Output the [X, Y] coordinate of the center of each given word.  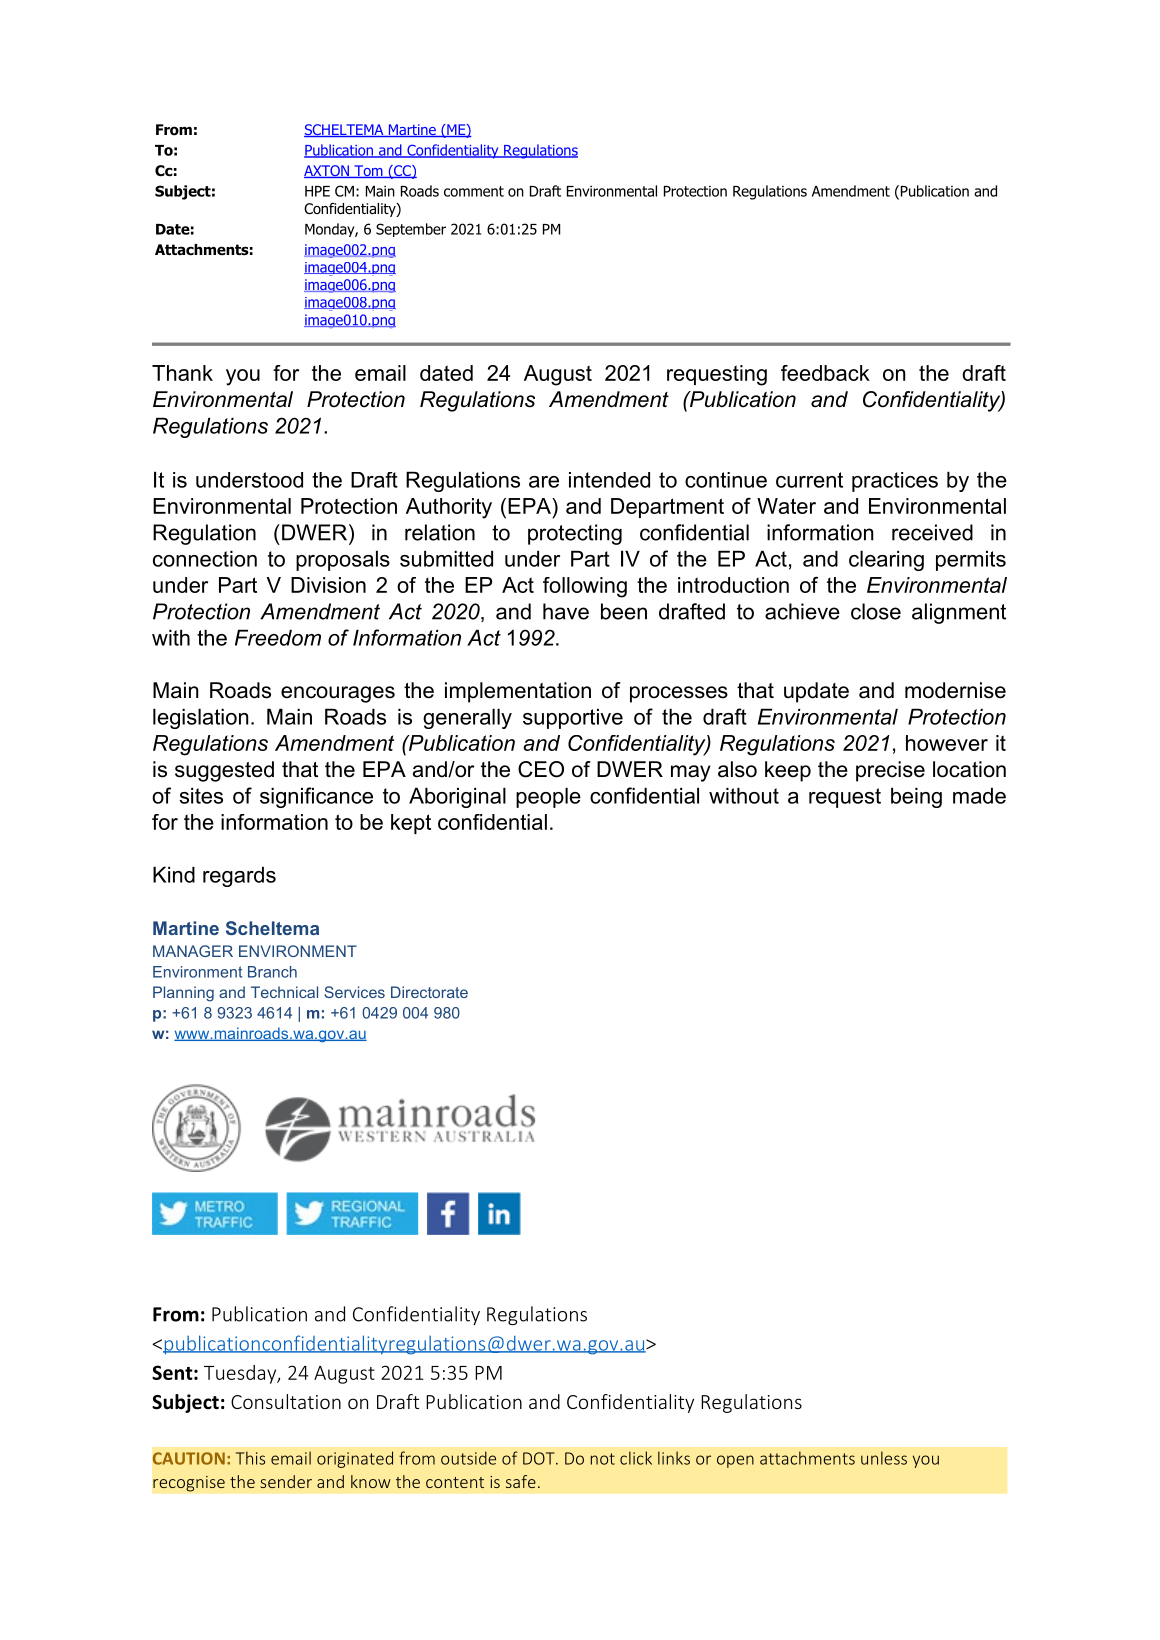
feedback [825, 373]
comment [474, 191]
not [603, 1459]
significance [316, 797]
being [916, 797]
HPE [317, 191]
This [250, 1458]
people [548, 797]
